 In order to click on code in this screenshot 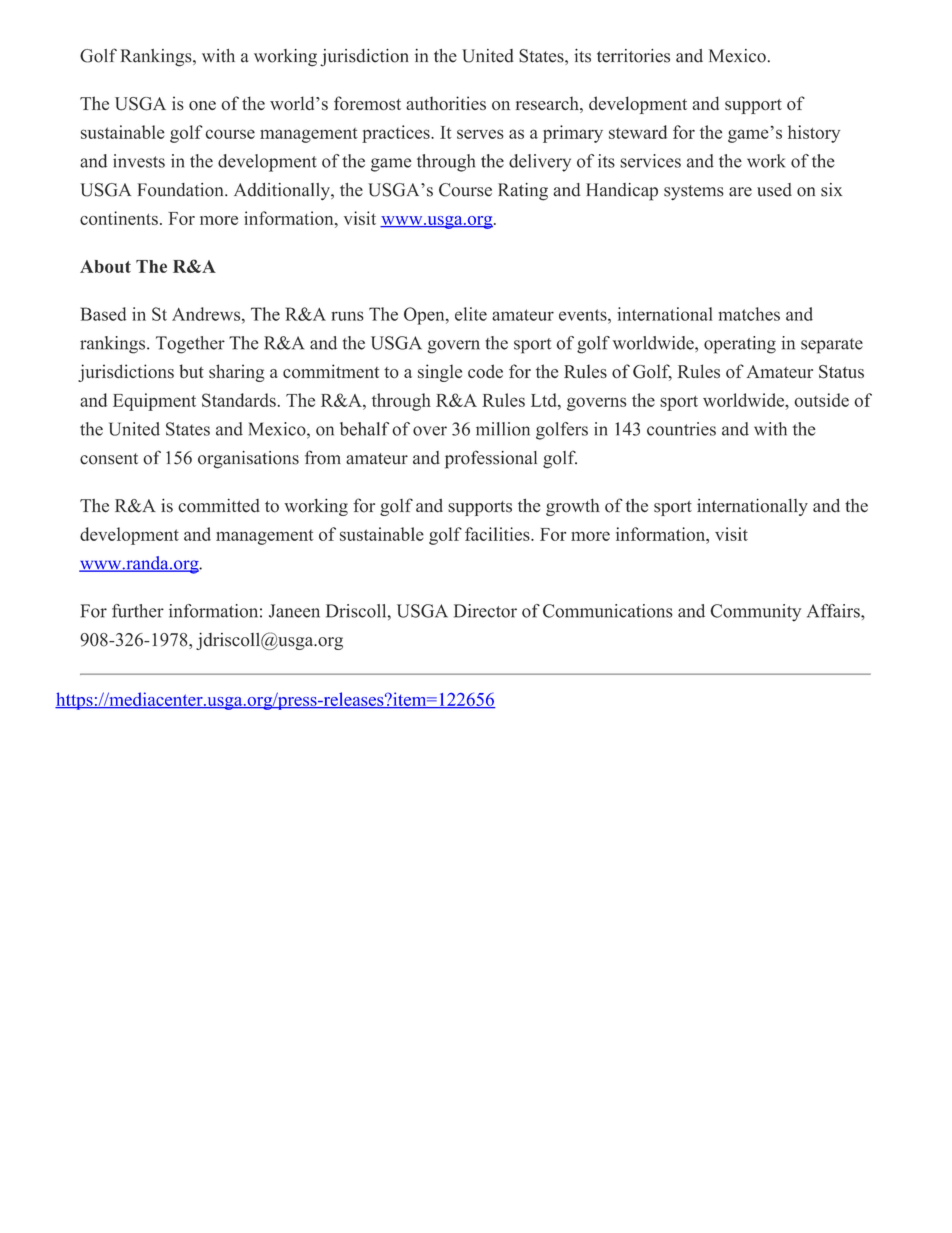, I will do `click(485, 371)`.
